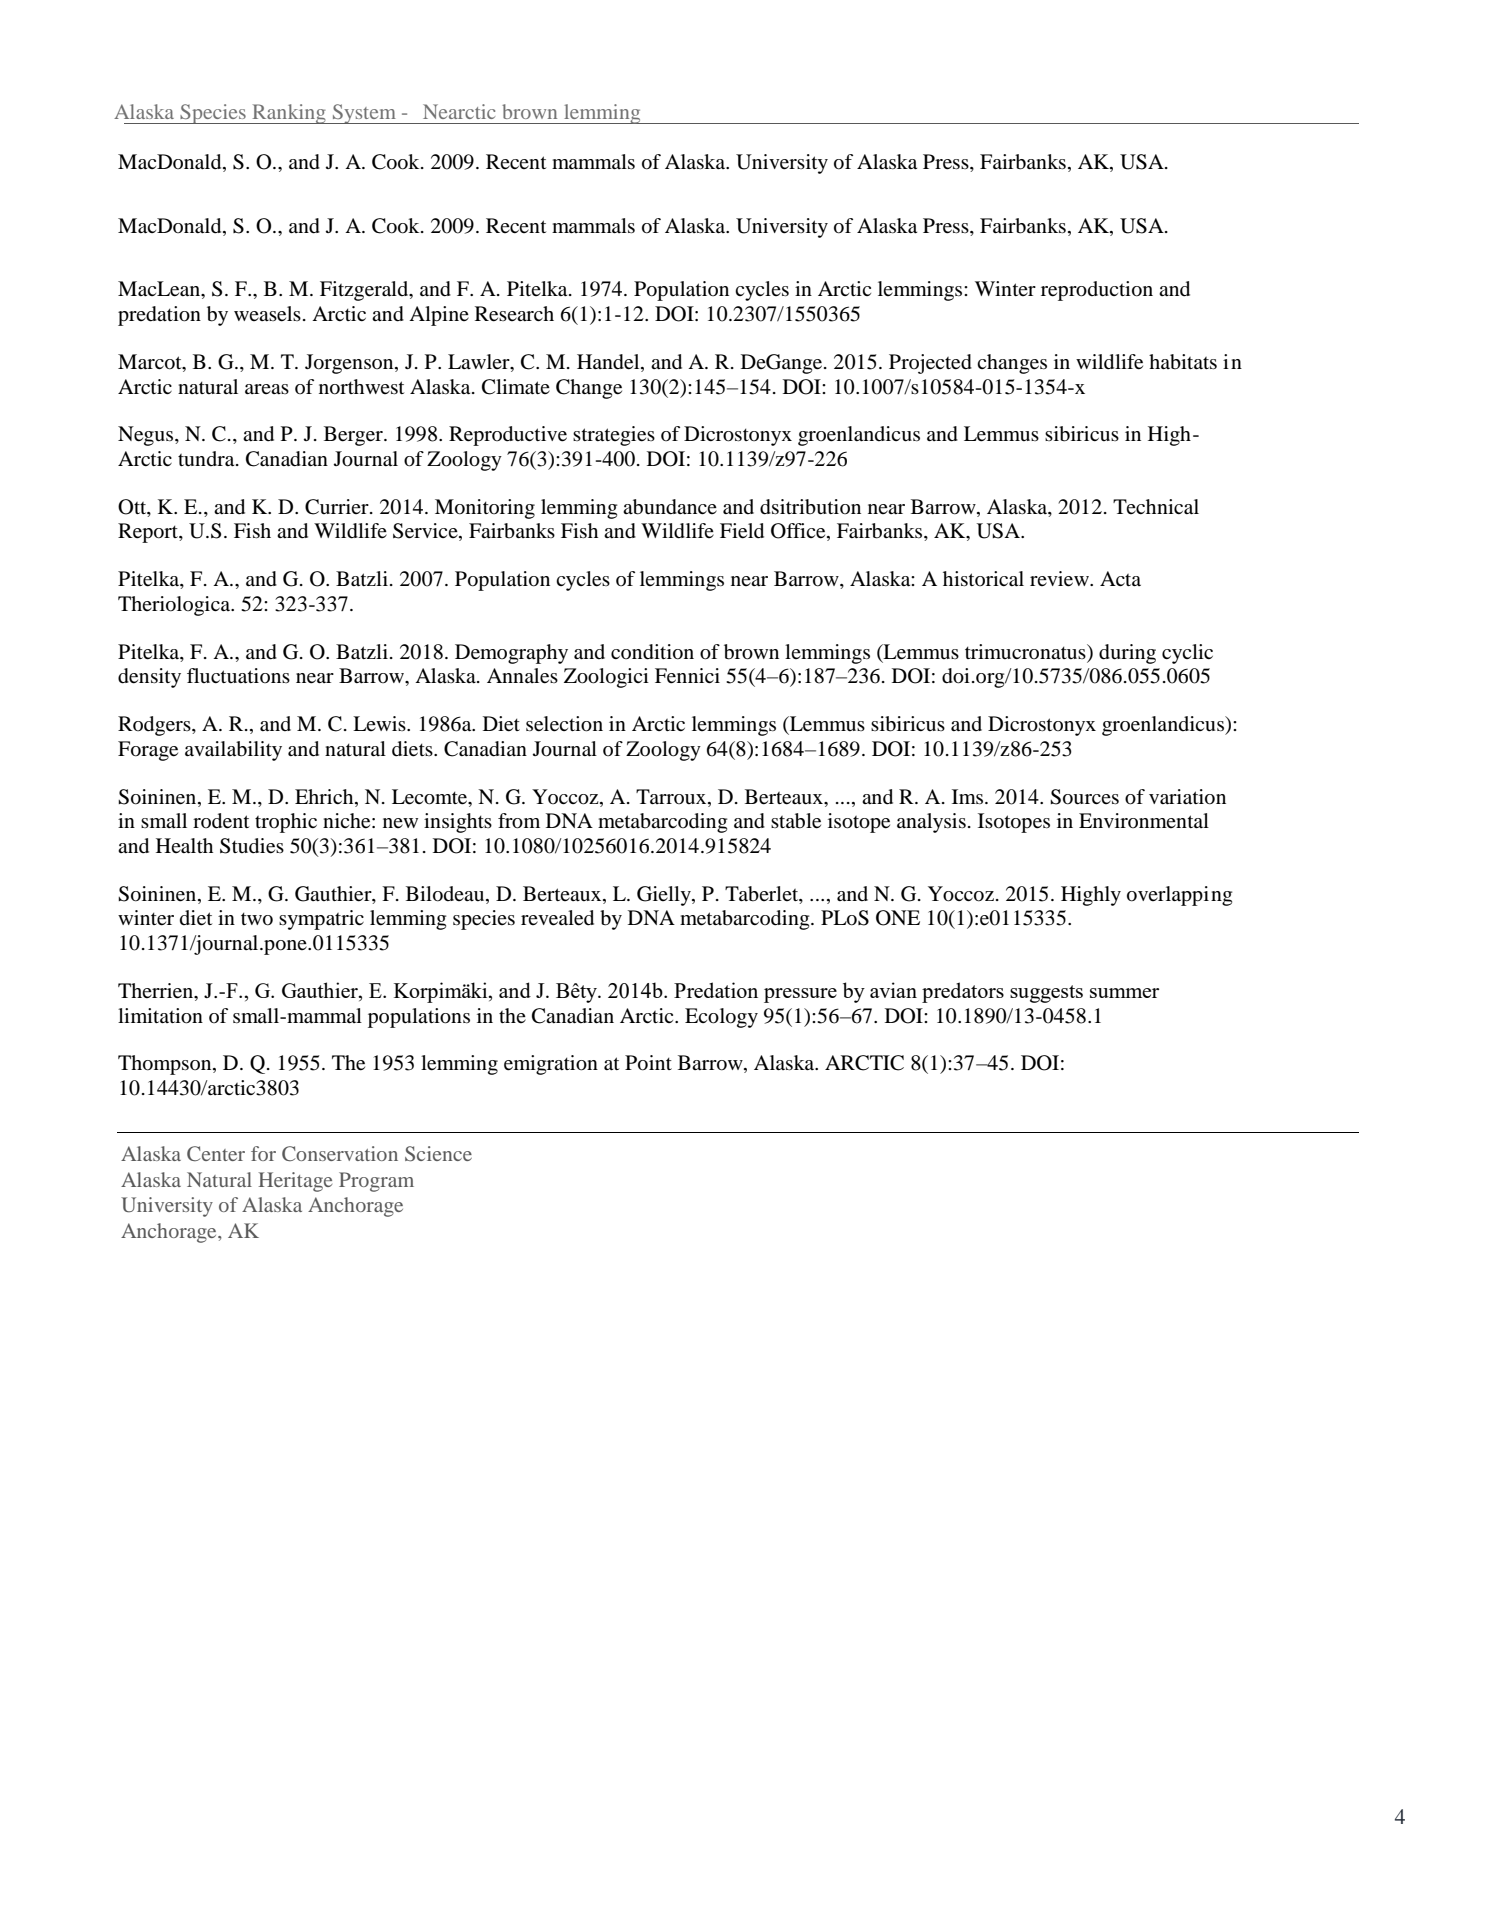  Describe the element at coordinates (216, 1153) in the screenshot. I see `Center` at that location.
